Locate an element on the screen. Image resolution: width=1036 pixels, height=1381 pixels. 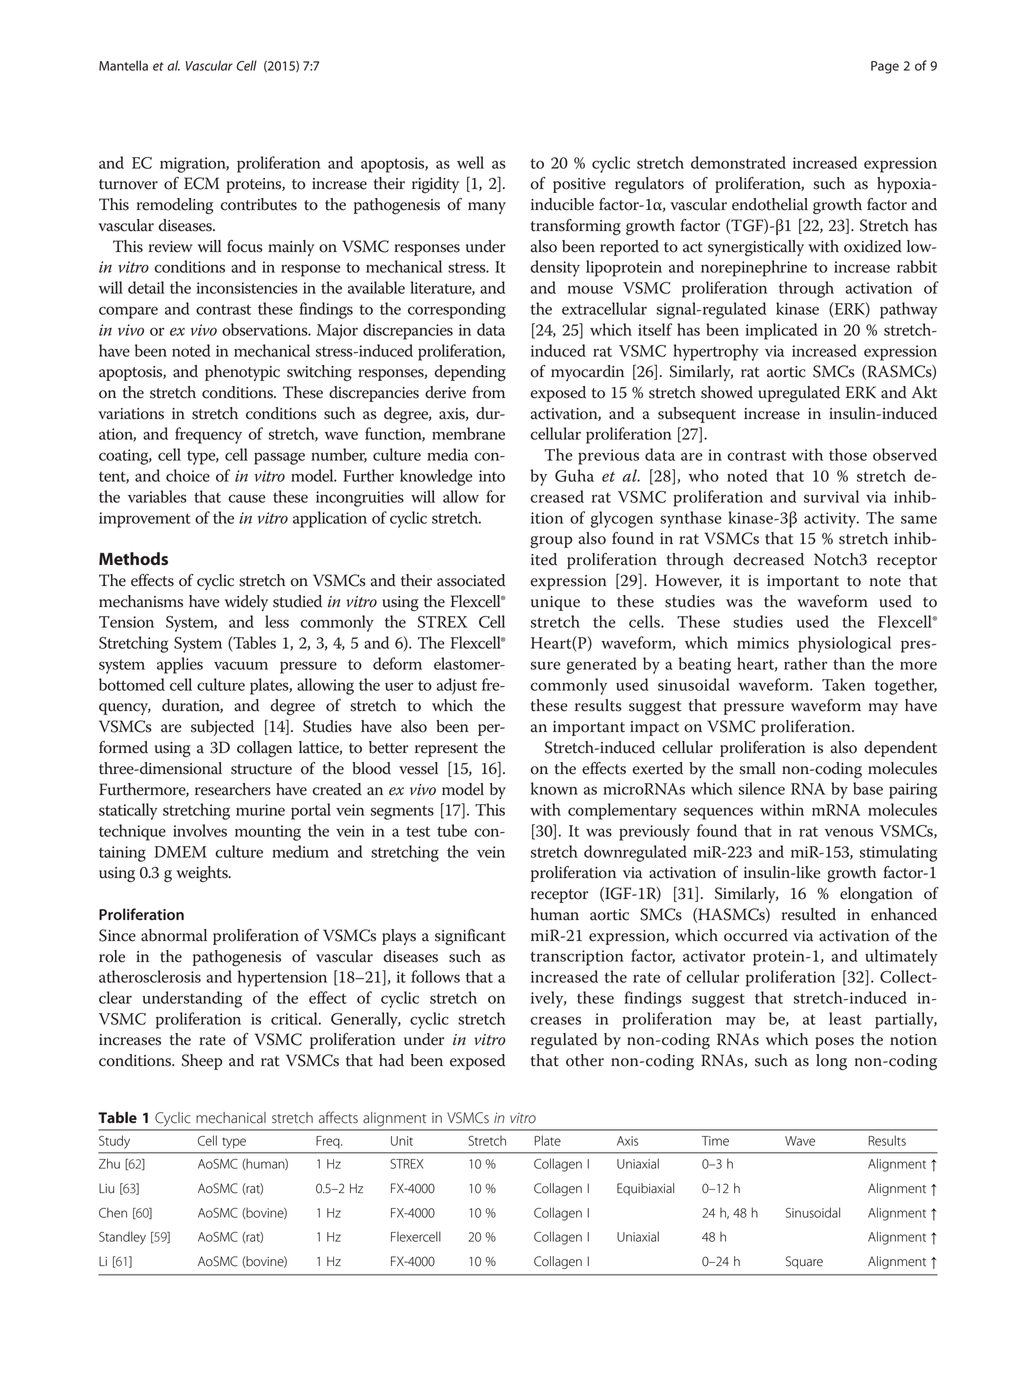
Chen is located at coordinates (113, 1212).
